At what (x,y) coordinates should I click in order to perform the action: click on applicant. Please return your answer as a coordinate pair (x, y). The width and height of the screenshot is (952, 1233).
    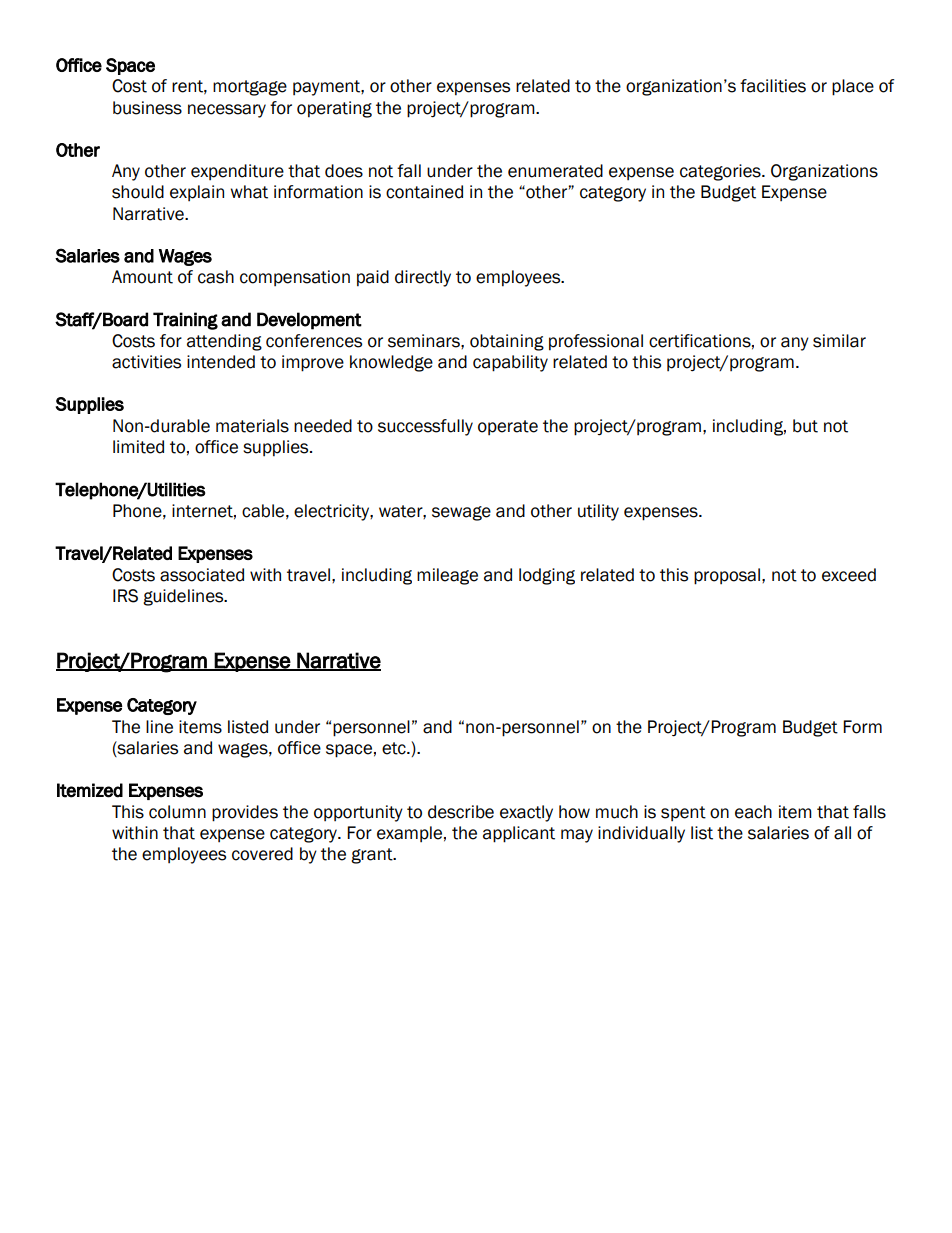
    Looking at the image, I should click on (519, 834).
